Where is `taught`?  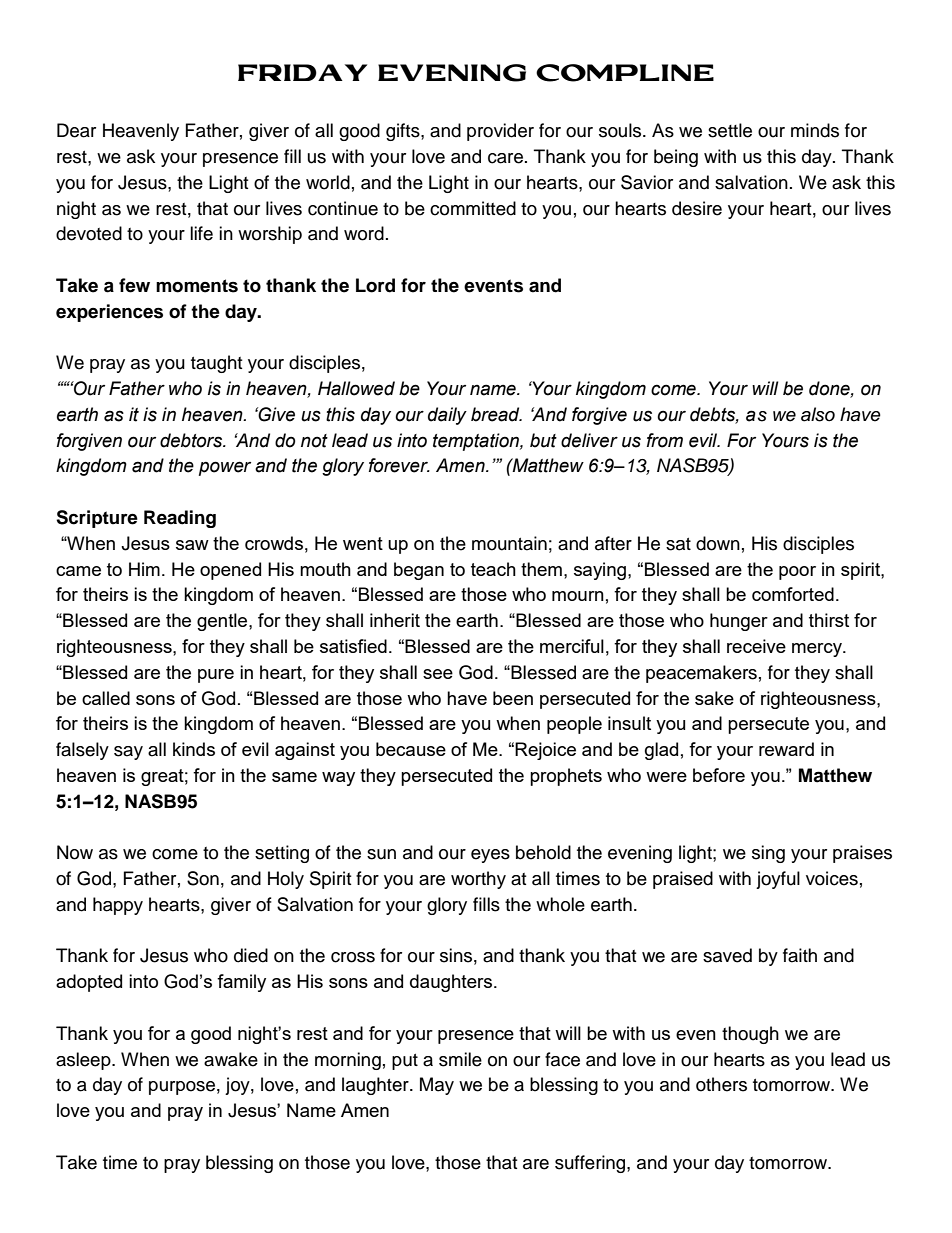
taught is located at coordinates (216, 364).
